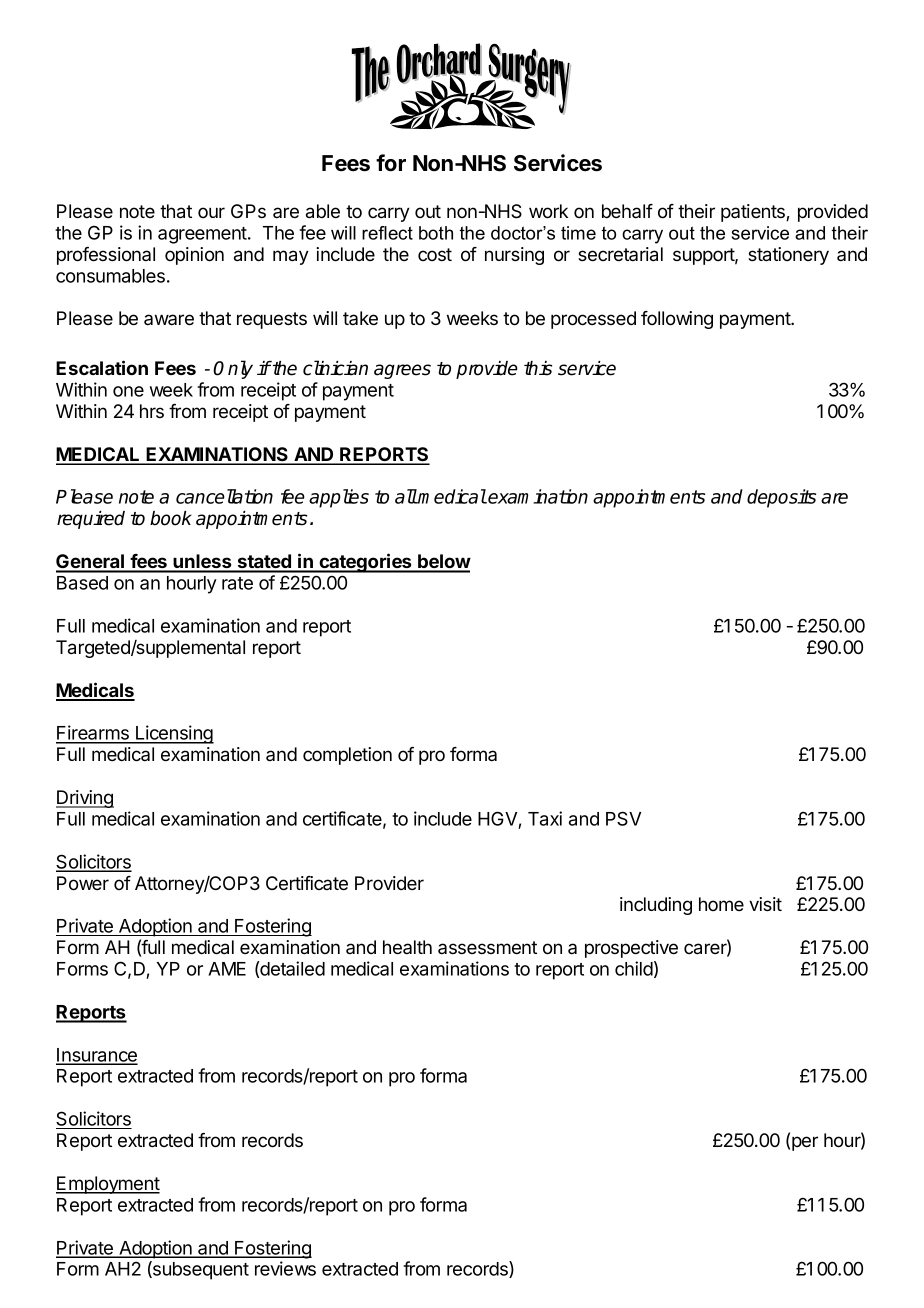 Image resolution: width=924 pixels, height=1308 pixels. What do you see at coordinates (194, 256) in the image?
I see `opinion` at bounding box center [194, 256].
